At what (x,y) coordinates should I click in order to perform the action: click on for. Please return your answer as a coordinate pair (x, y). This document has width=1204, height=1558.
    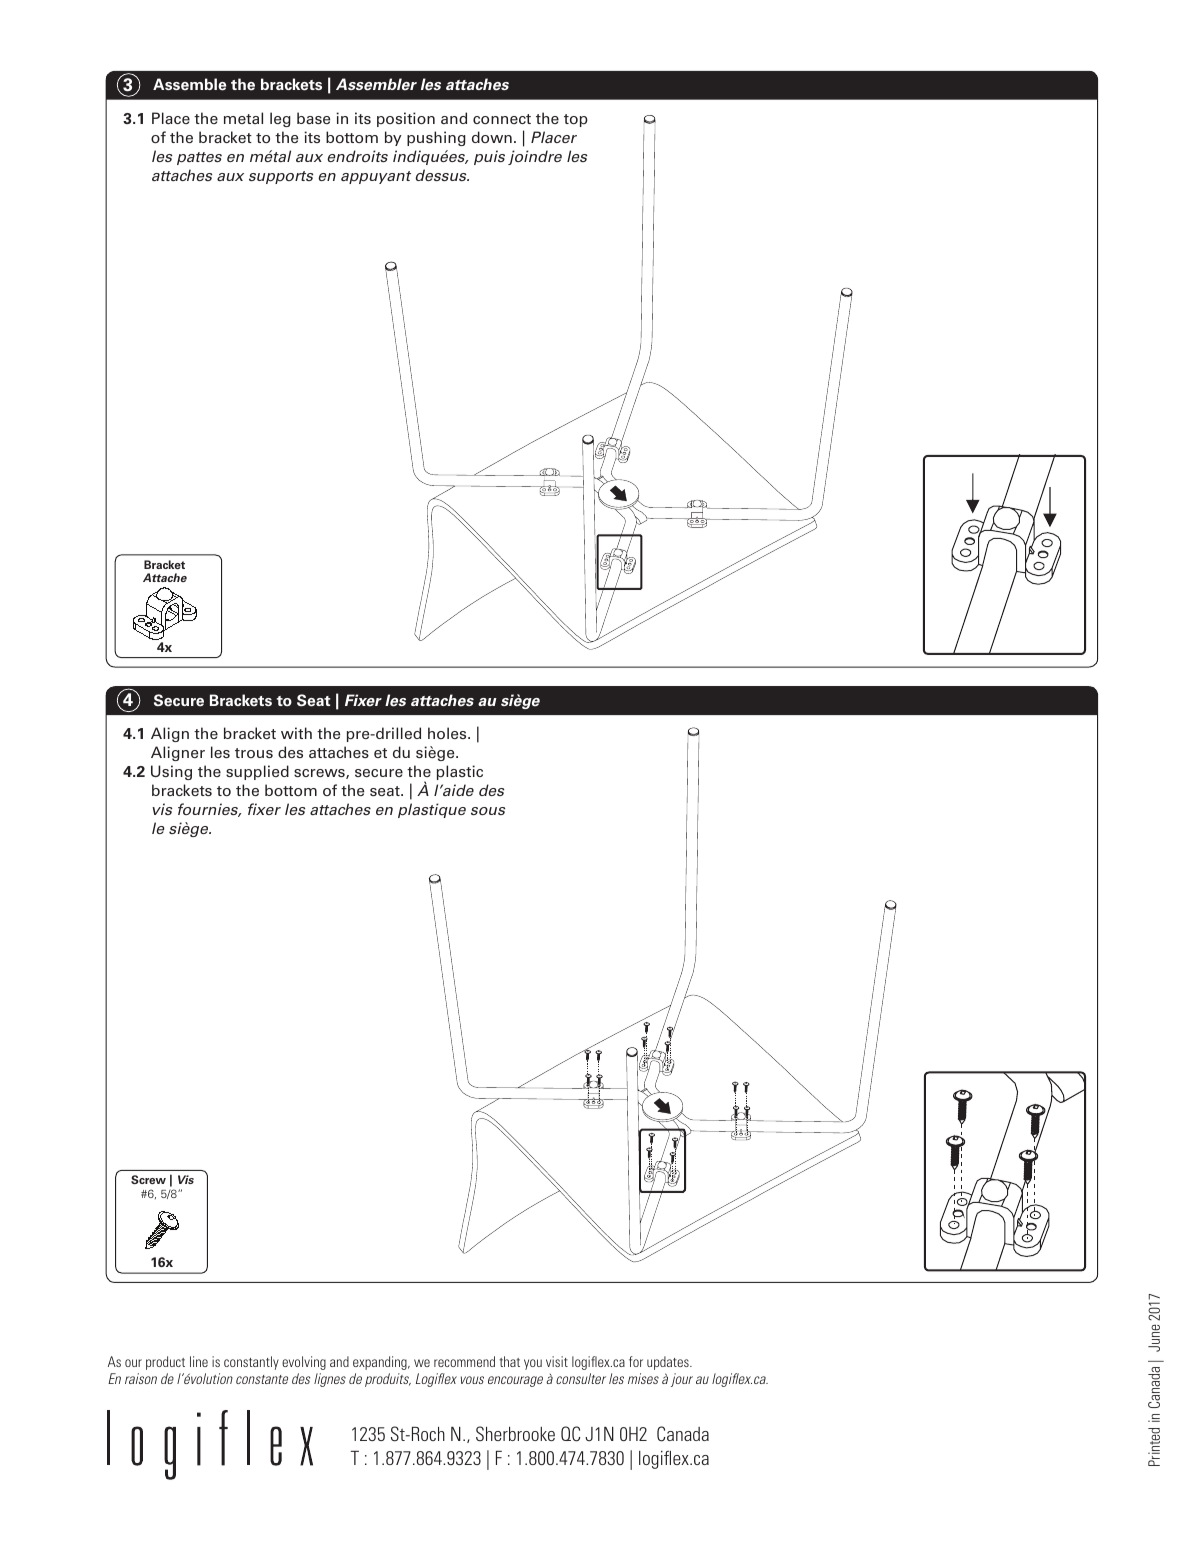
    Looking at the image, I should click on (636, 1361).
